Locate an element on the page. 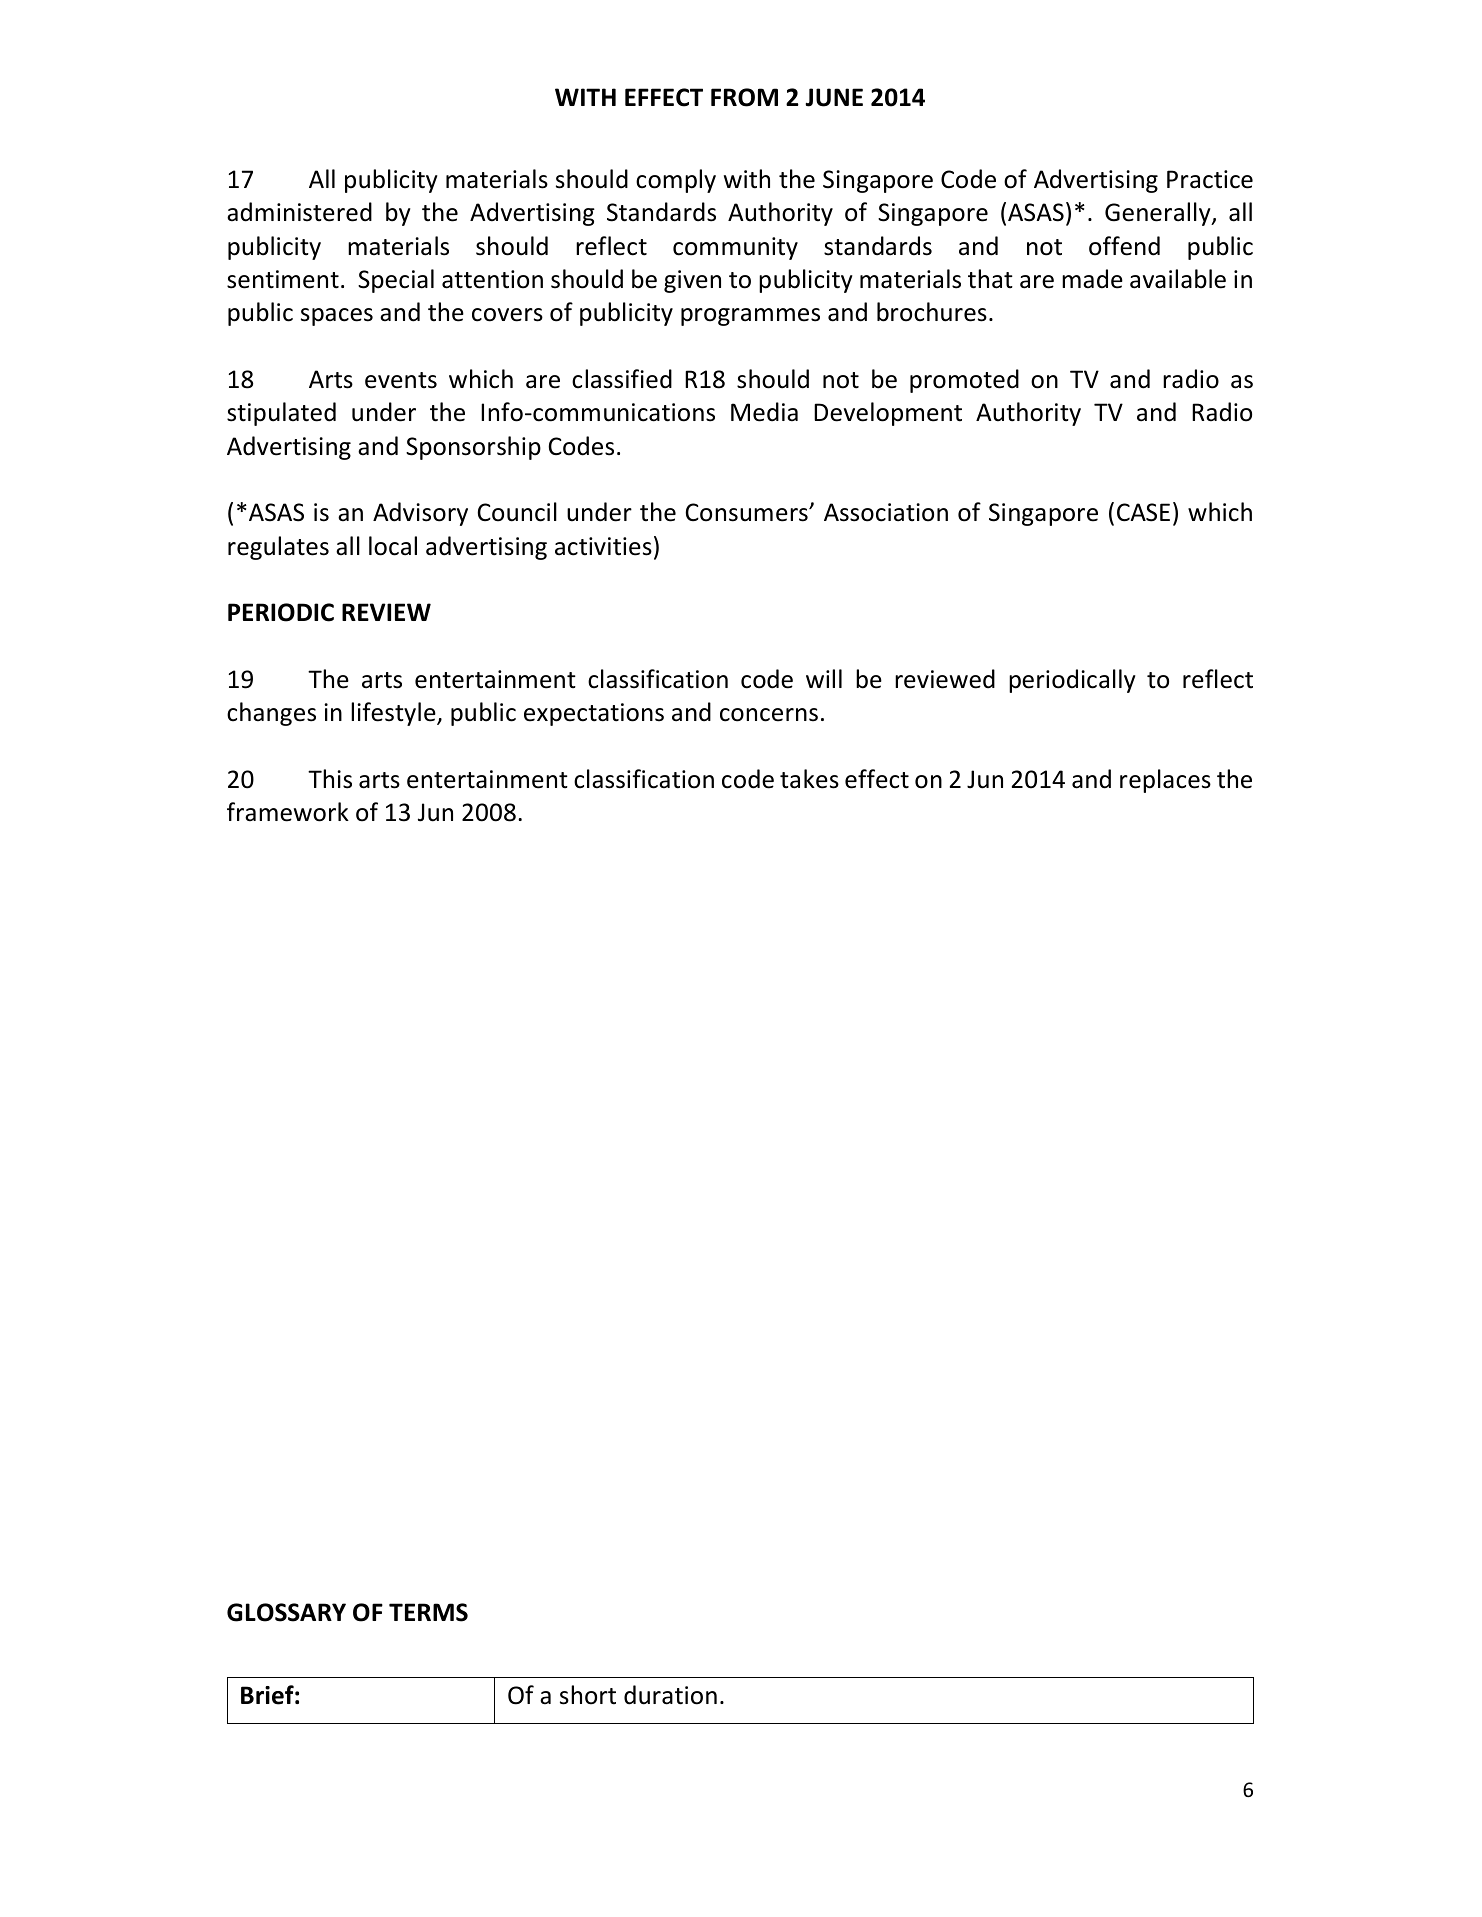 The image size is (1482, 1917). replaces is located at coordinates (1165, 781).
